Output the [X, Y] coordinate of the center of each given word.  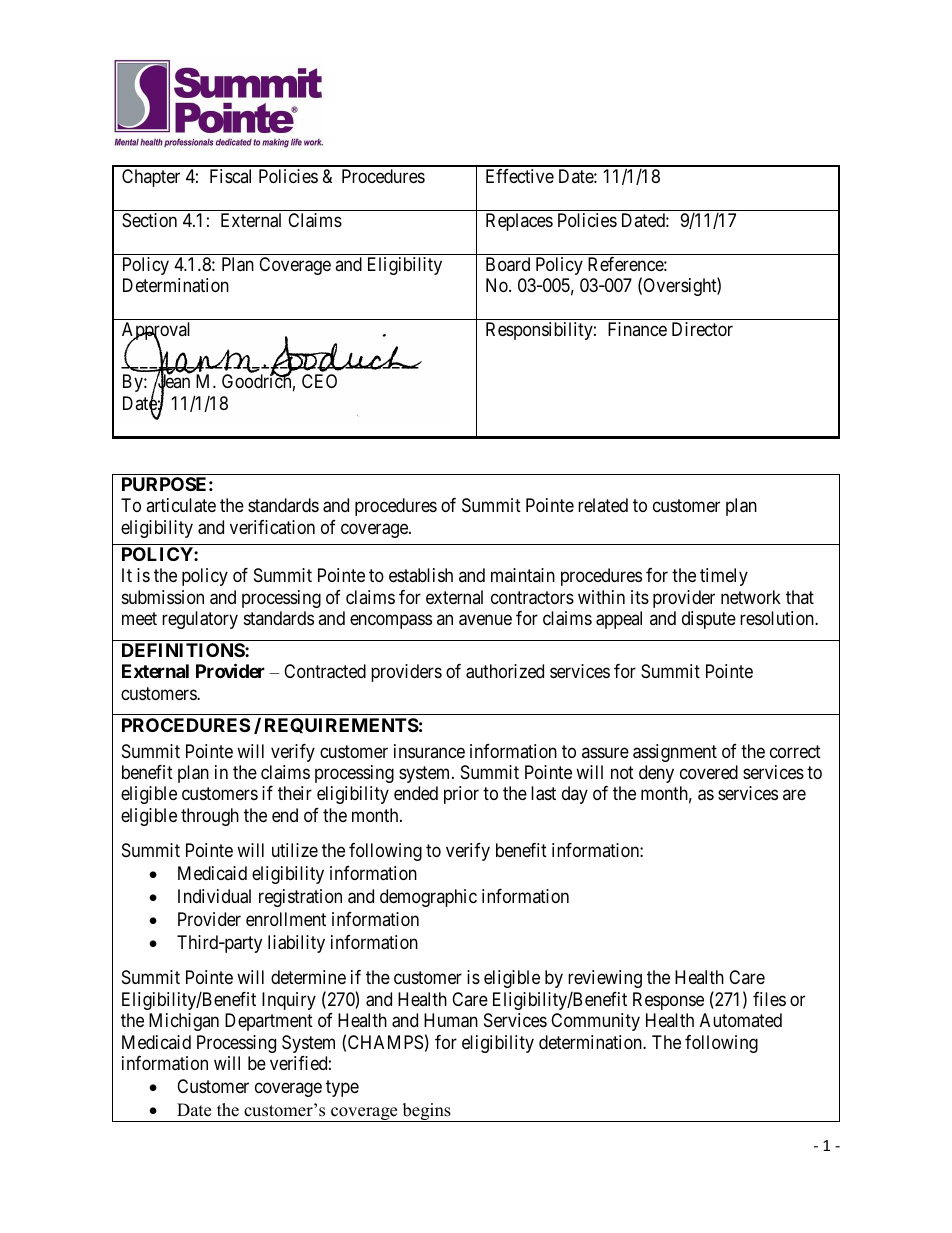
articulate [181, 505]
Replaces [519, 222]
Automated [741, 1020]
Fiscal [230, 176]
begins [426, 1112]
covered [709, 772]
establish [421, 575]
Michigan [184, 1022]
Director [702, 329]
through [210, 817]
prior [461, 795]
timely [724, 577]
